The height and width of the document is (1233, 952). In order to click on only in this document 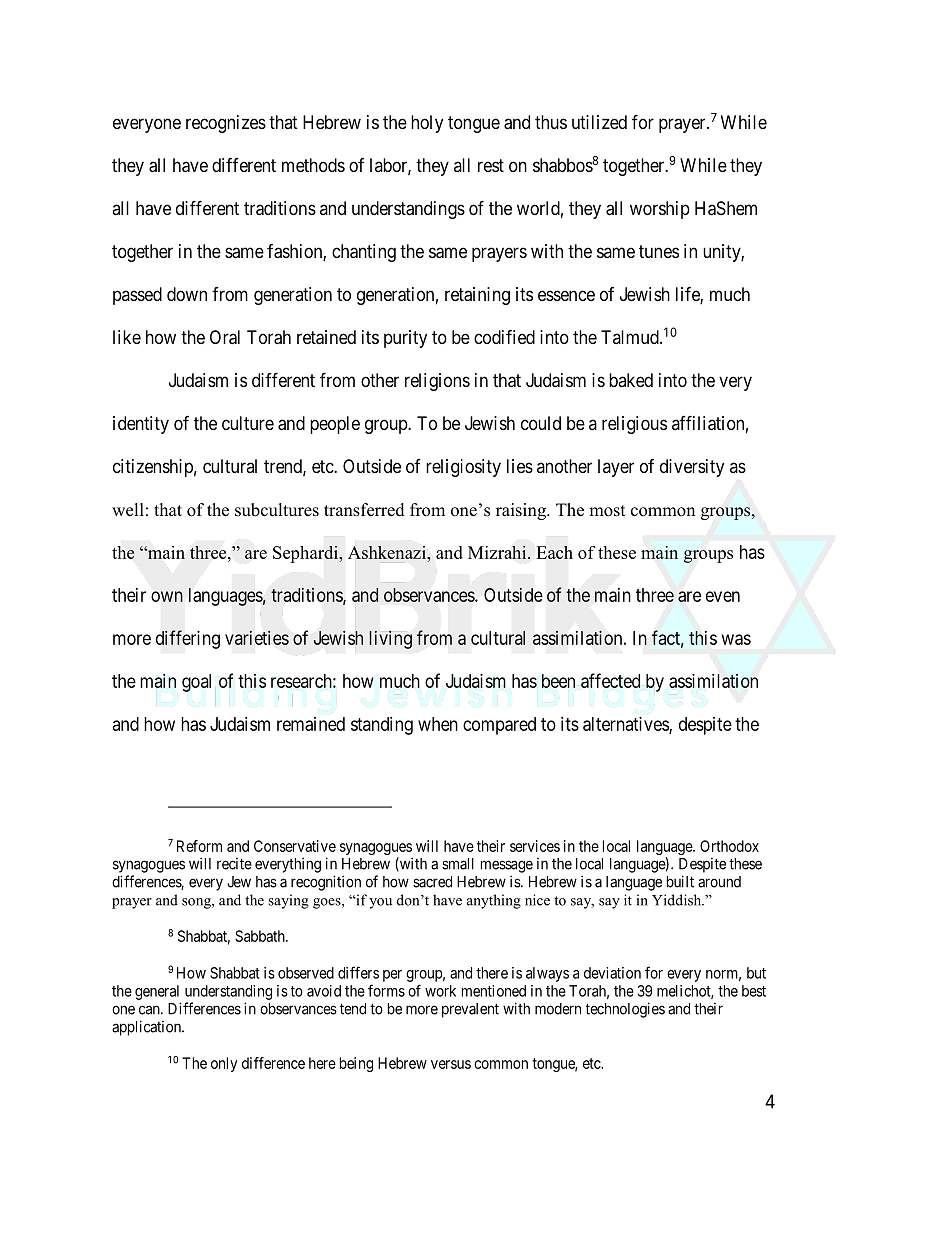, I will do `click(224, 1064)`.
